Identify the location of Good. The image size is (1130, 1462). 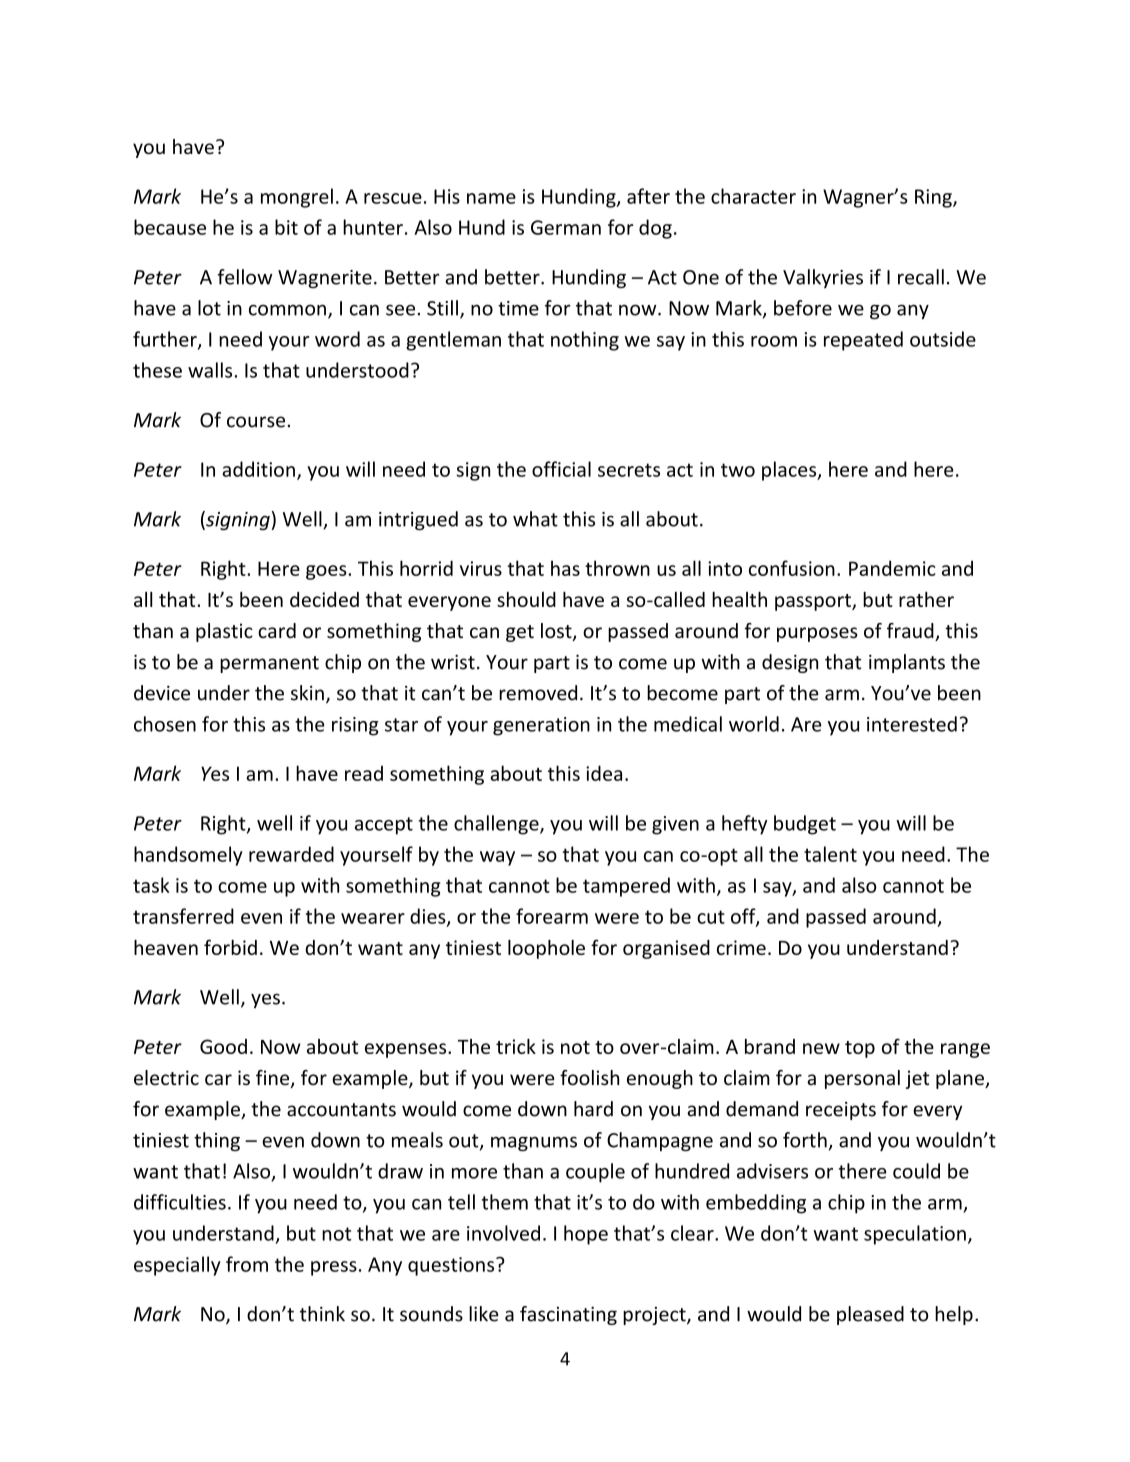
(223, 1046).
